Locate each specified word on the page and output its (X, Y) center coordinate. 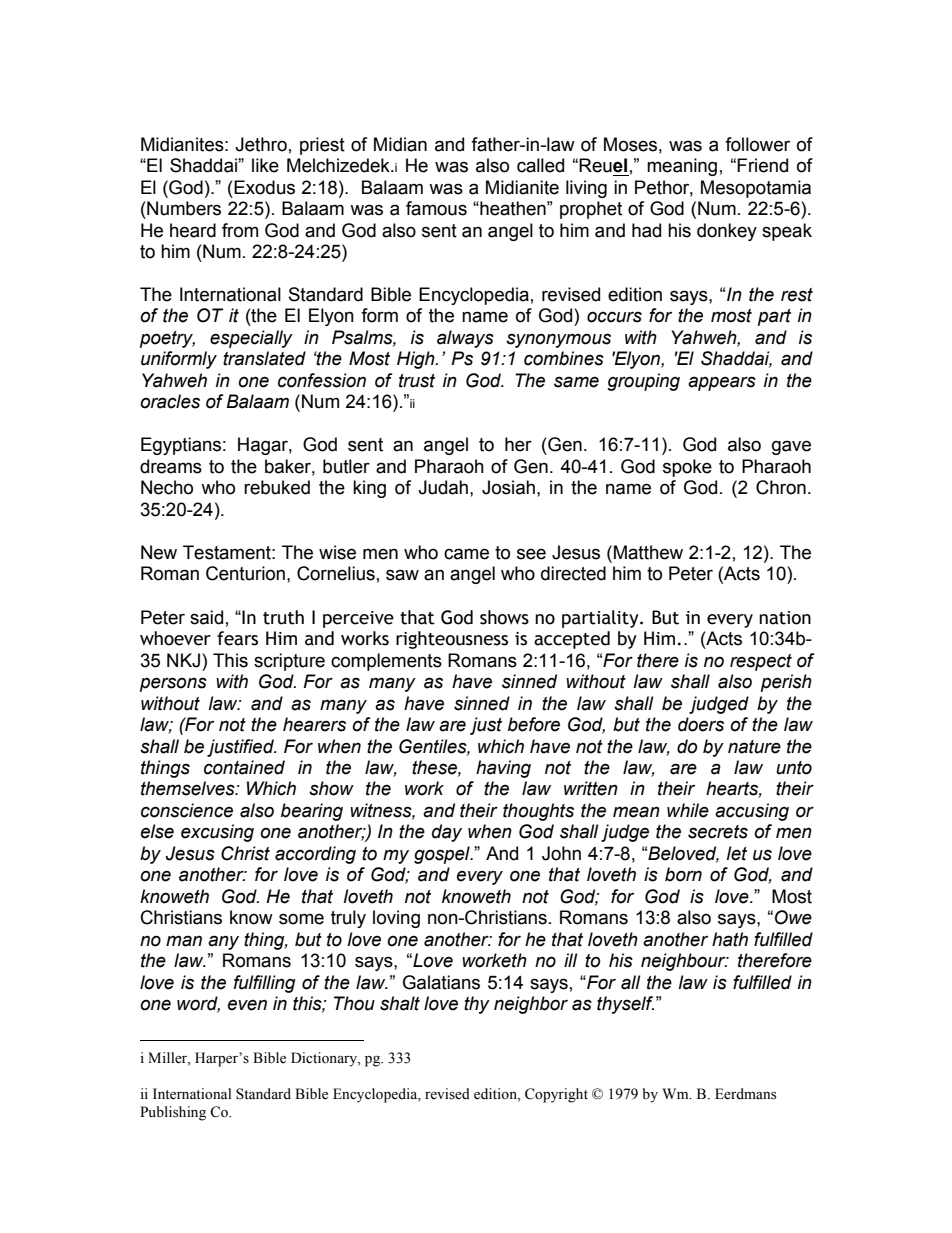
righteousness (452, 640)
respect (761, 662)
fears (237, 638)
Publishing (173, 1113)
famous (436, 208)
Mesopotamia (756, 189)
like (265, 165)
